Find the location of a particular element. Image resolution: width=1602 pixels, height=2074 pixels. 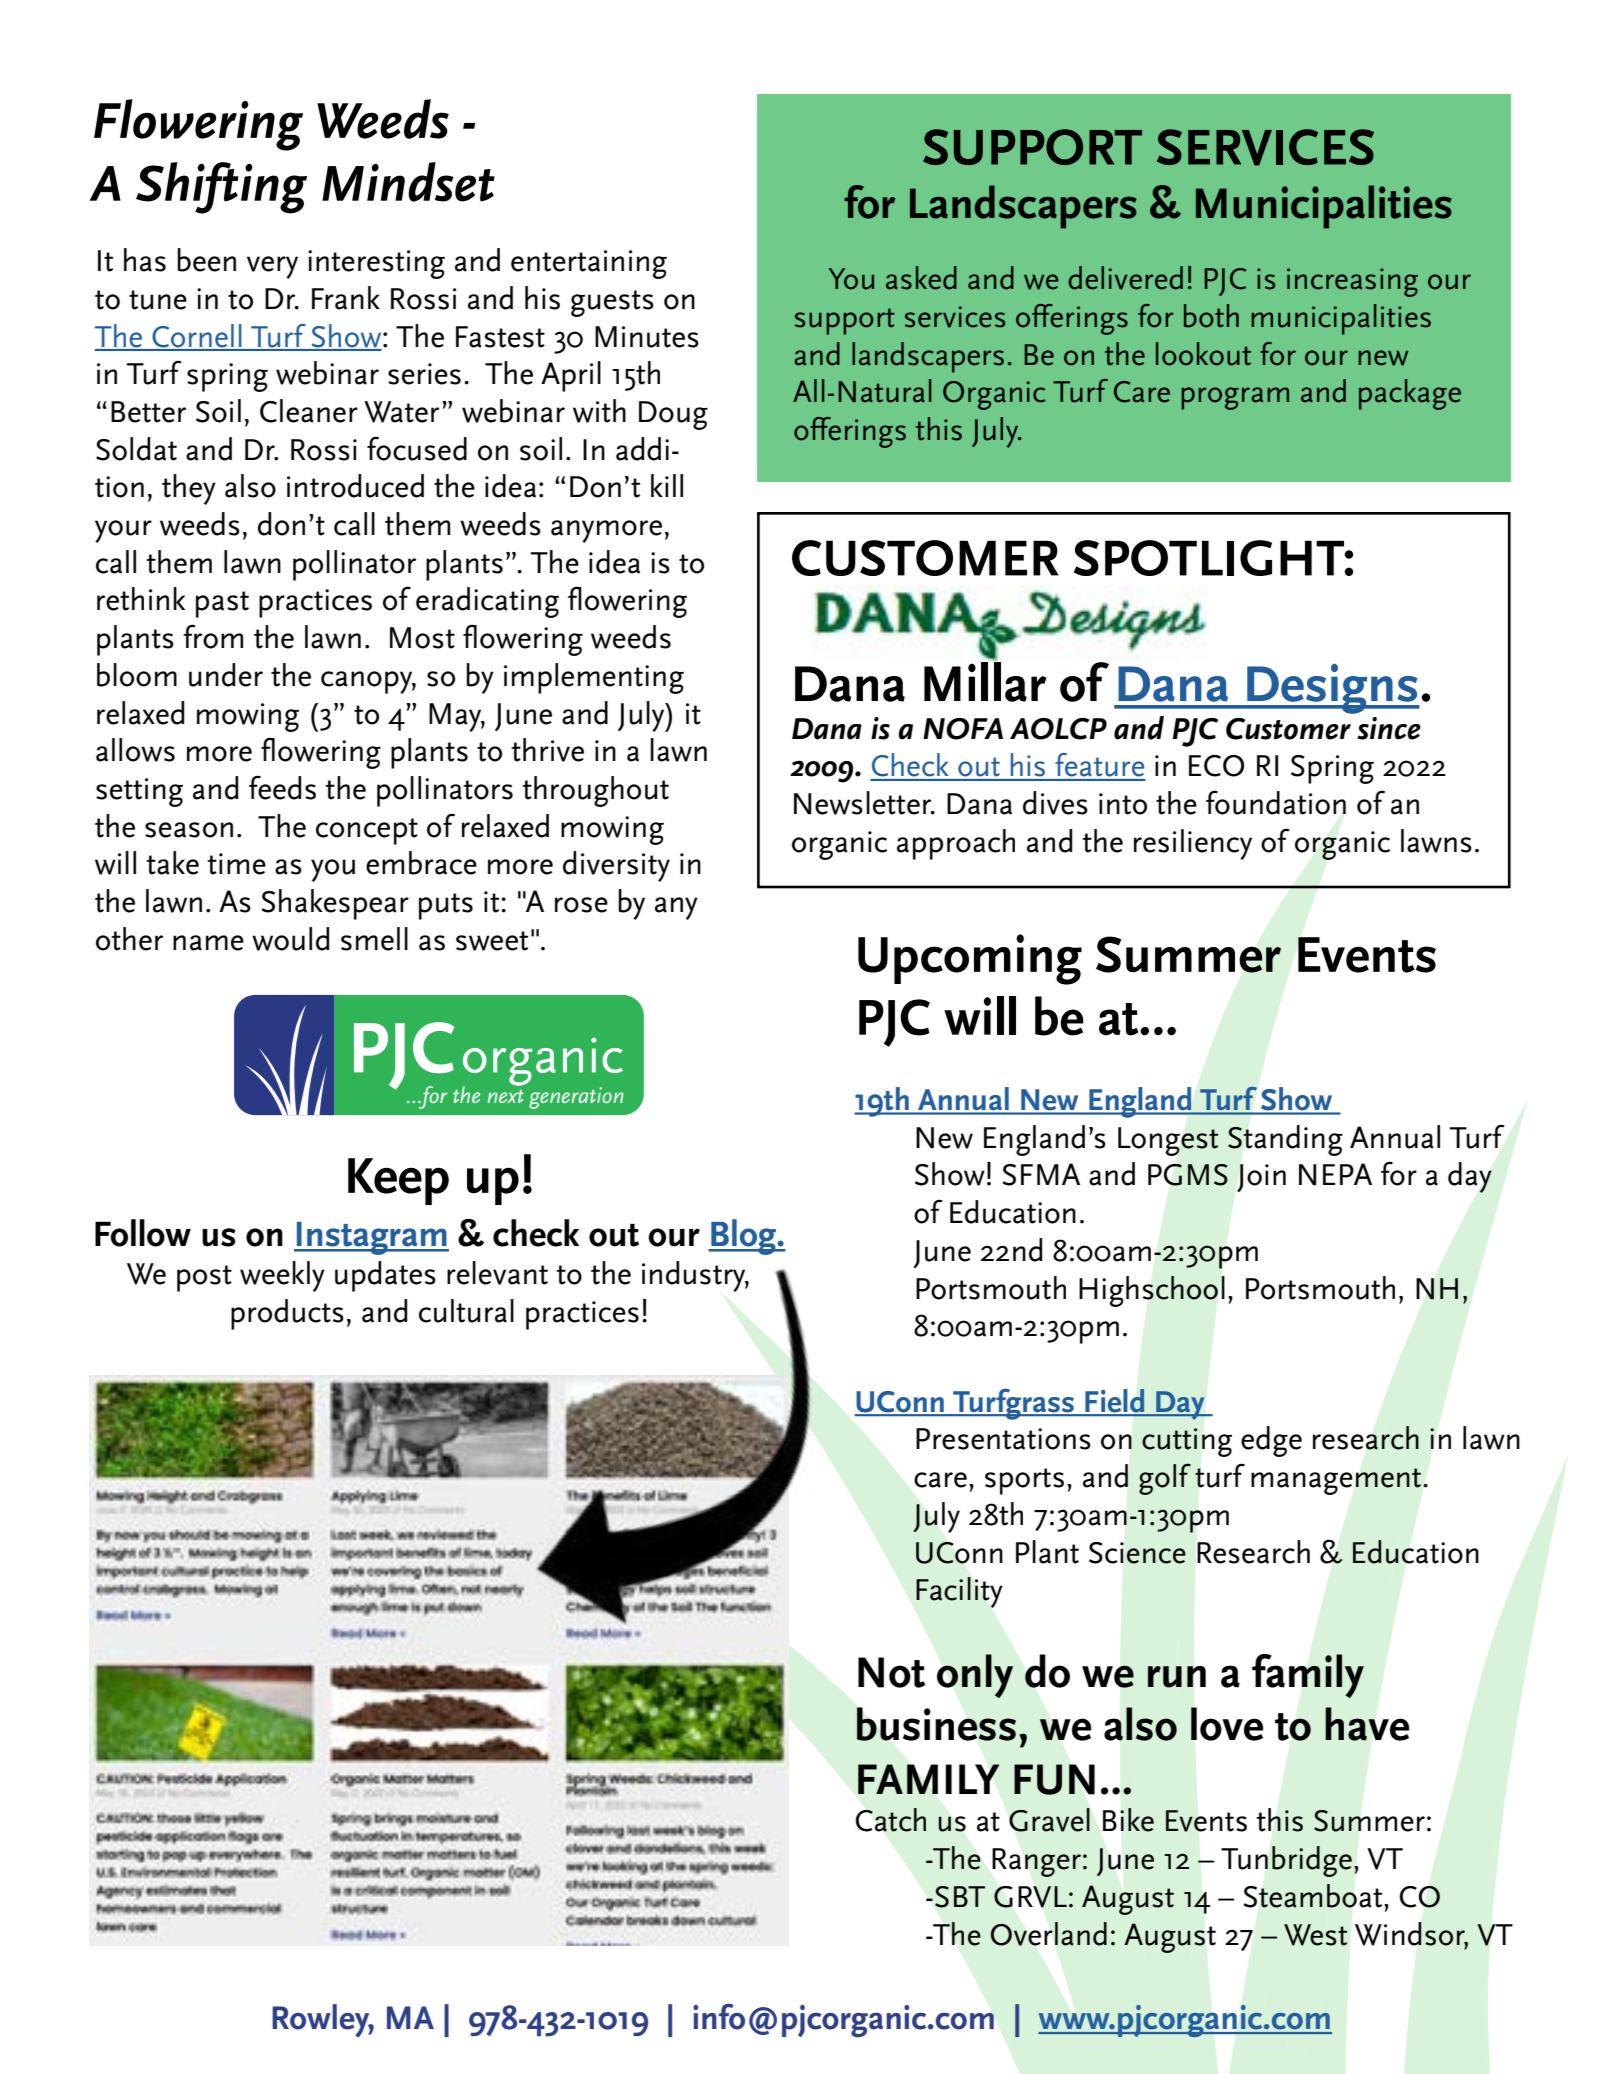

would is located at coordinates (290, 939).
